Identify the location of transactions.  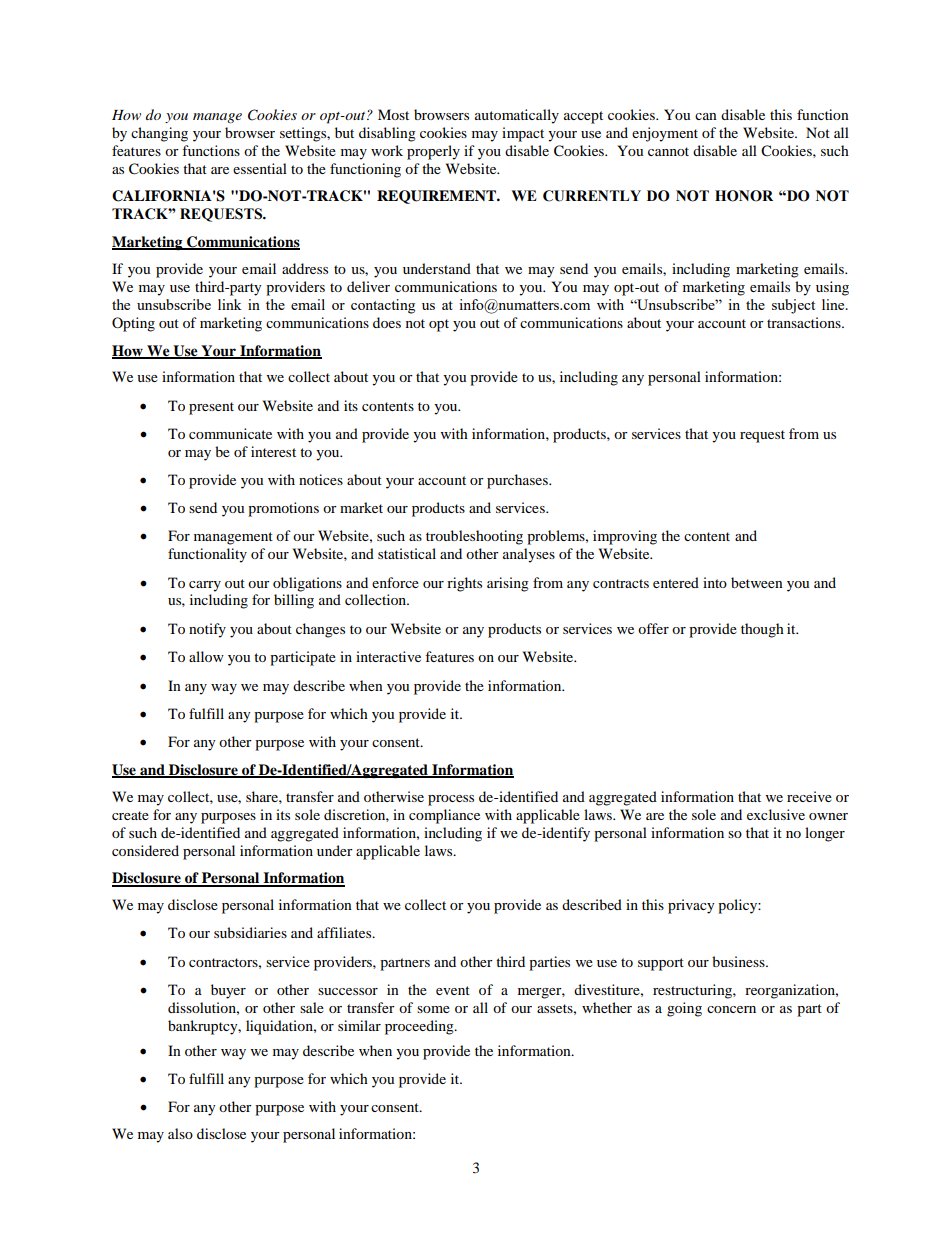
(805, 322).
